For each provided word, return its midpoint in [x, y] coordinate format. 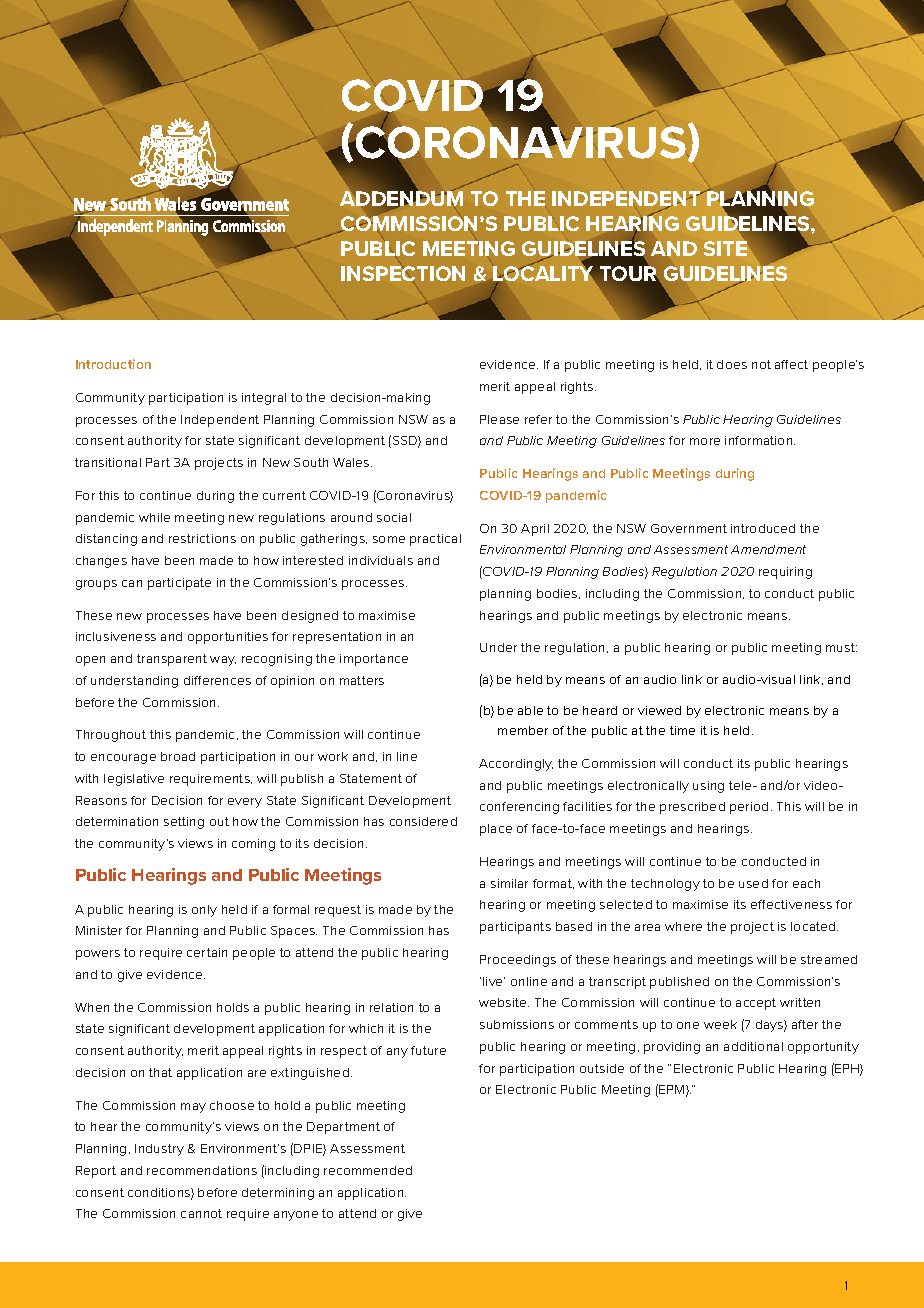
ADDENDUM [401, 199]
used [753, 883]
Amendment [768, 549]
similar [509, 883]
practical [435, 540]
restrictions [202, 538]
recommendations [202, 1170]
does [732, 364]
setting [184, 823]
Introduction [113, 364]
